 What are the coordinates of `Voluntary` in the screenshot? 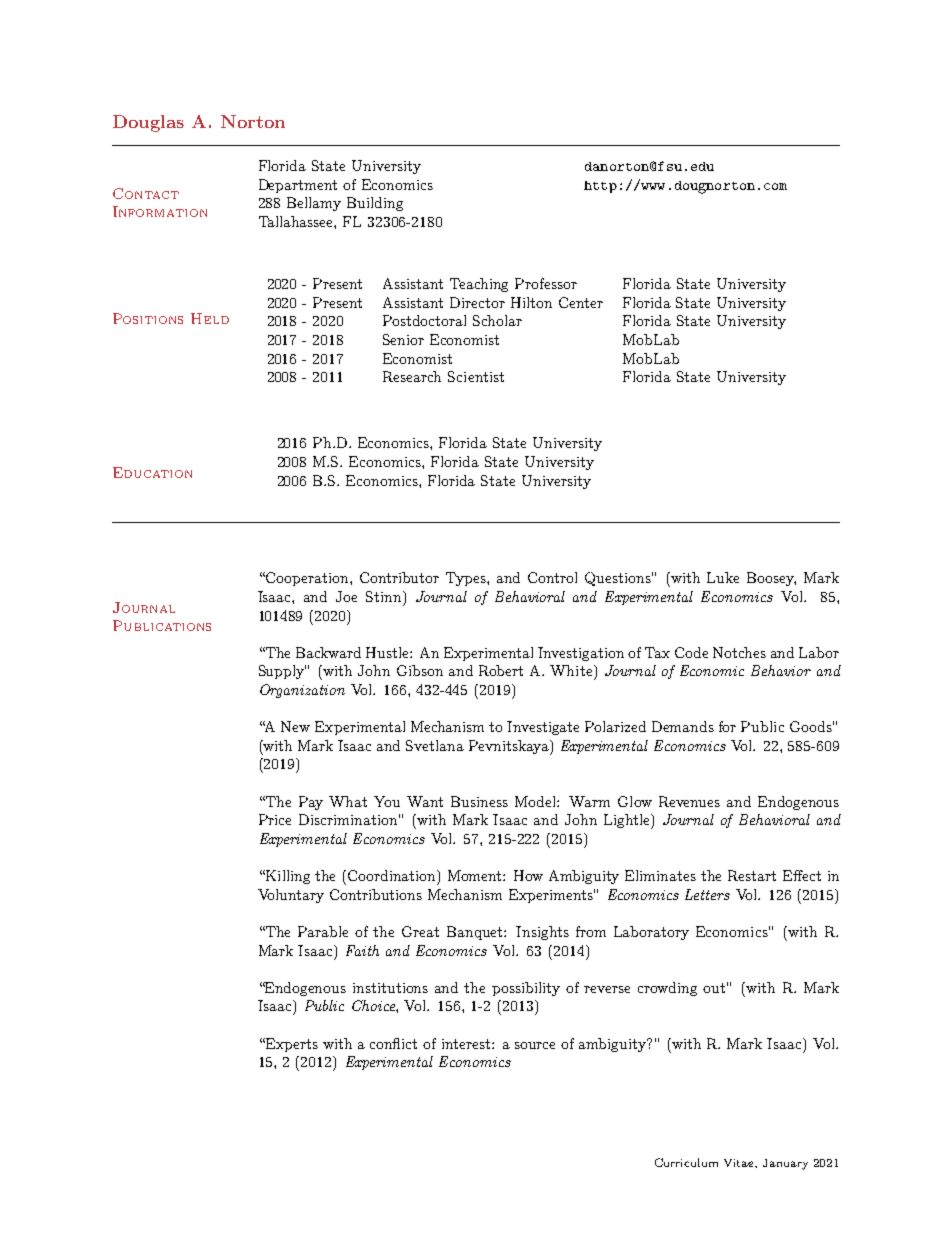 It's located at (291, 896).
